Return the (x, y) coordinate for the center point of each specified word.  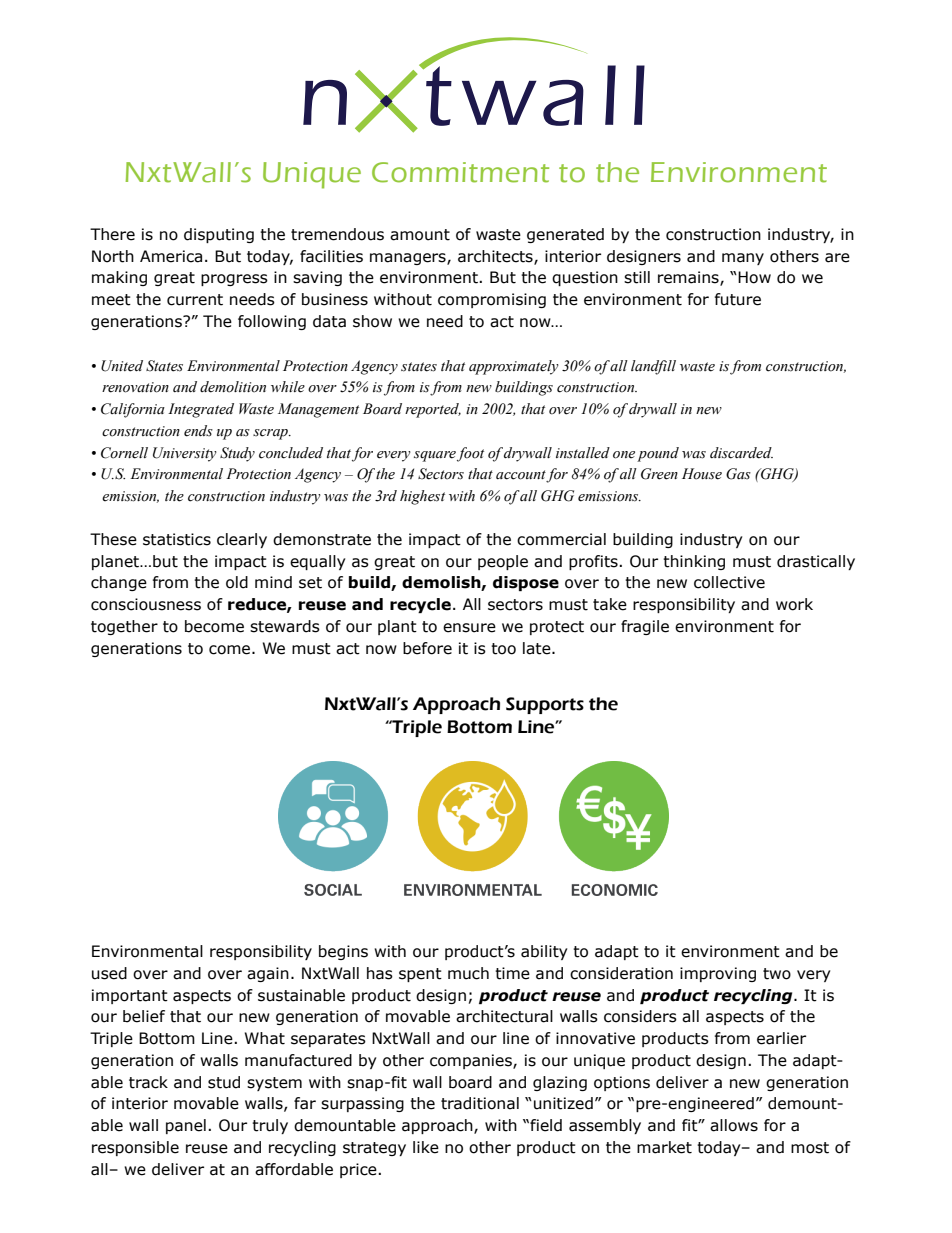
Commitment (460, 172)
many (743, 259)
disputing (219, 235)
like (426, 1147)
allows (734, 1125)
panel (186, 1126)
